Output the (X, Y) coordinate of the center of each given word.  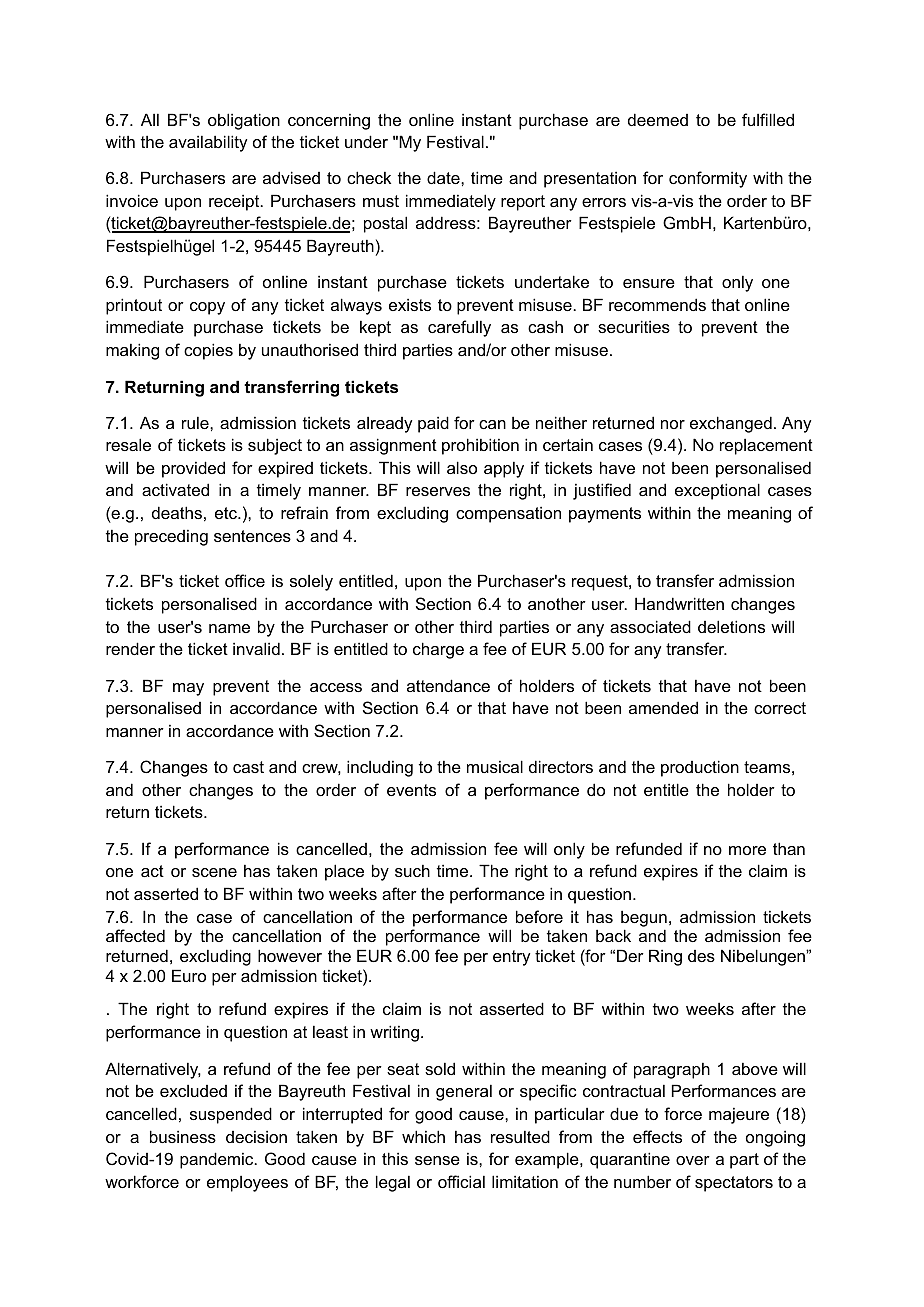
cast (248, 767)
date (444, 177)
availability (208, 143)
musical (495, 766)
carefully (459, 328)
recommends (657, 304)
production (700, 768)
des (701, 956)
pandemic (218, 1160)
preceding (171, 537)
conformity (708, 179)
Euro (189, 975)
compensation (508, 514)
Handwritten (679, 603)
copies (208, 351)
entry (511, 958)
